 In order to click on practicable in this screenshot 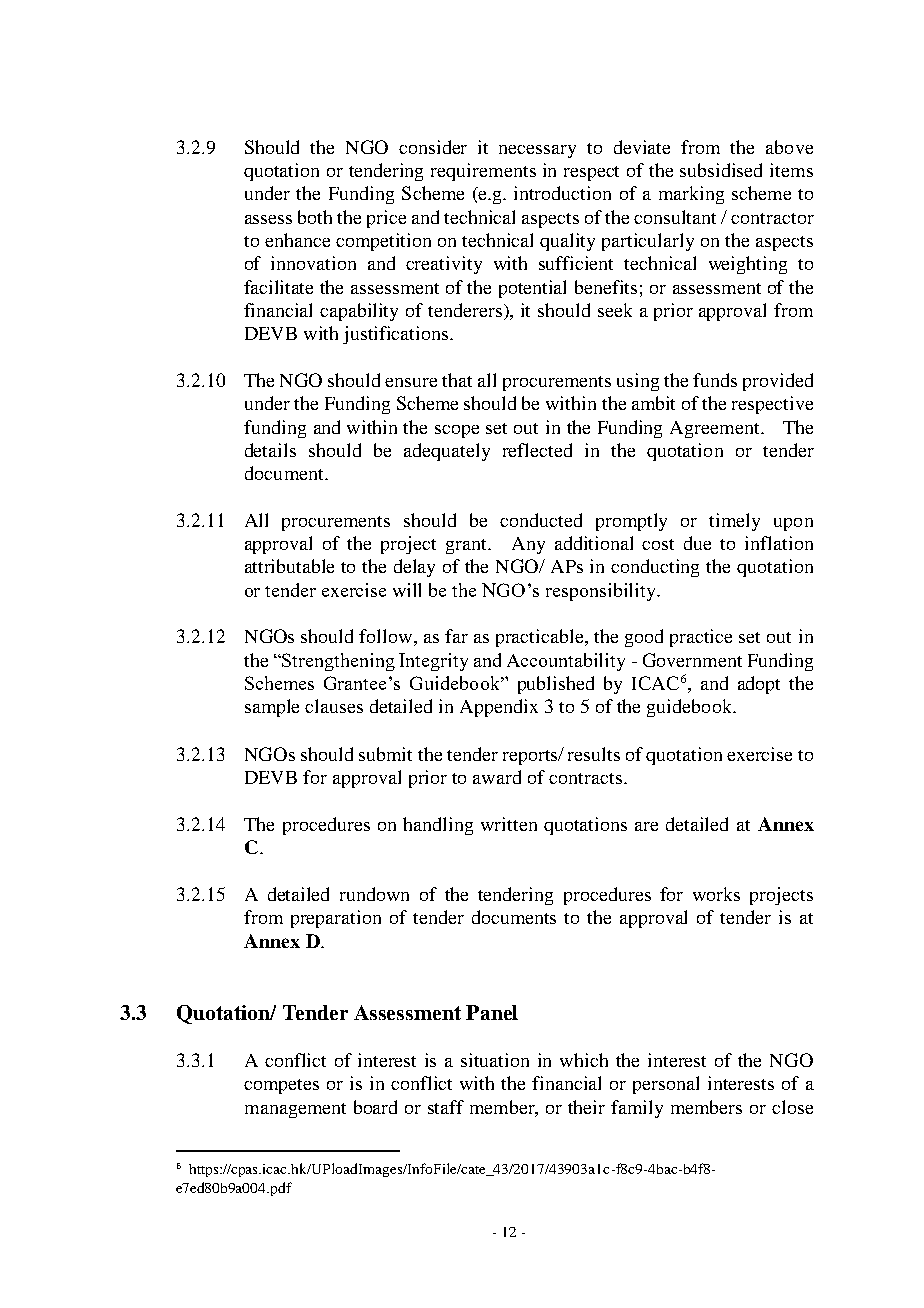, I will do `click(541, 638)`.
